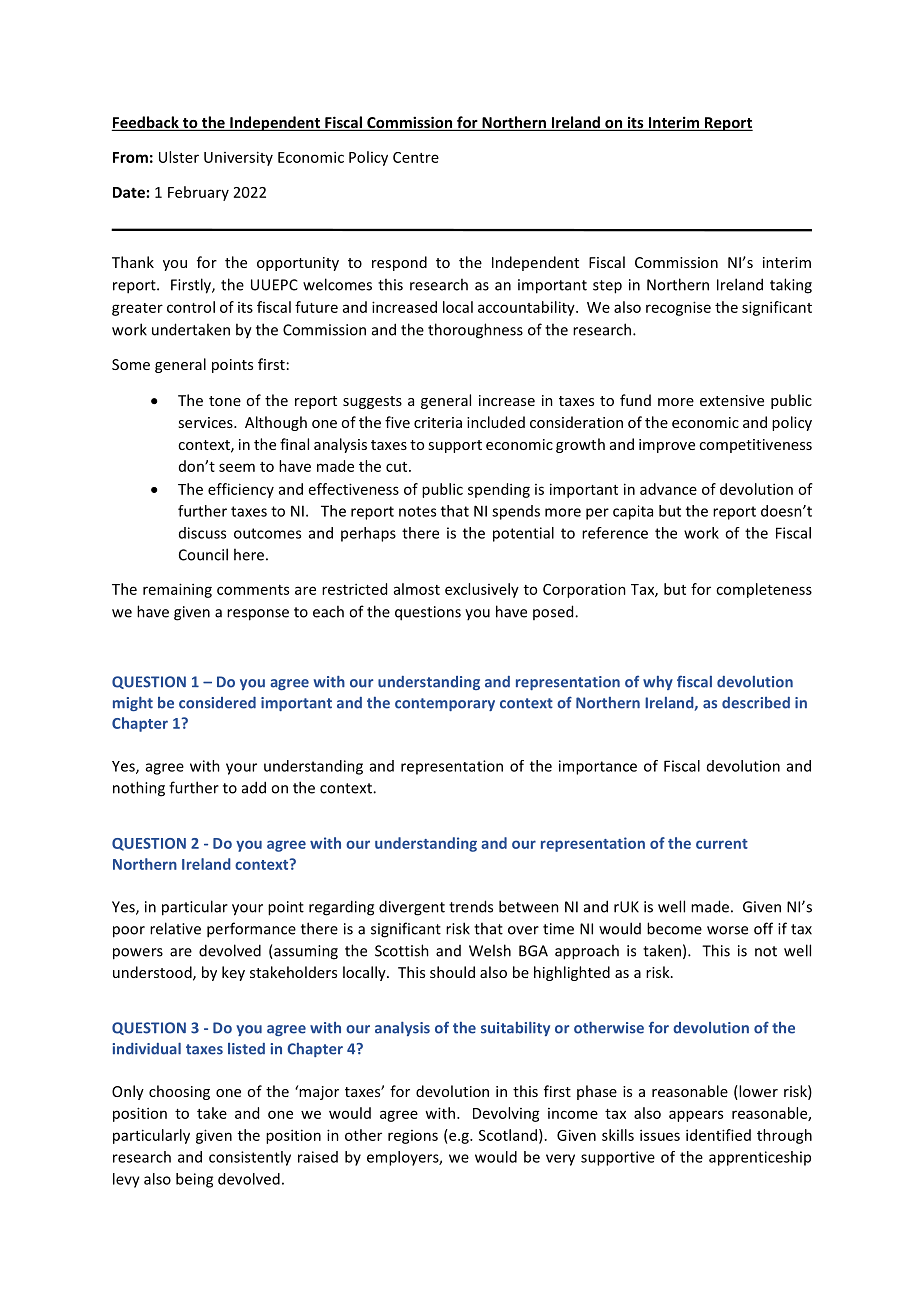 The height and width of the document is (1308, 924). Describe the element at coordinates (194, 1180) in the document. I see `being` at that location.
